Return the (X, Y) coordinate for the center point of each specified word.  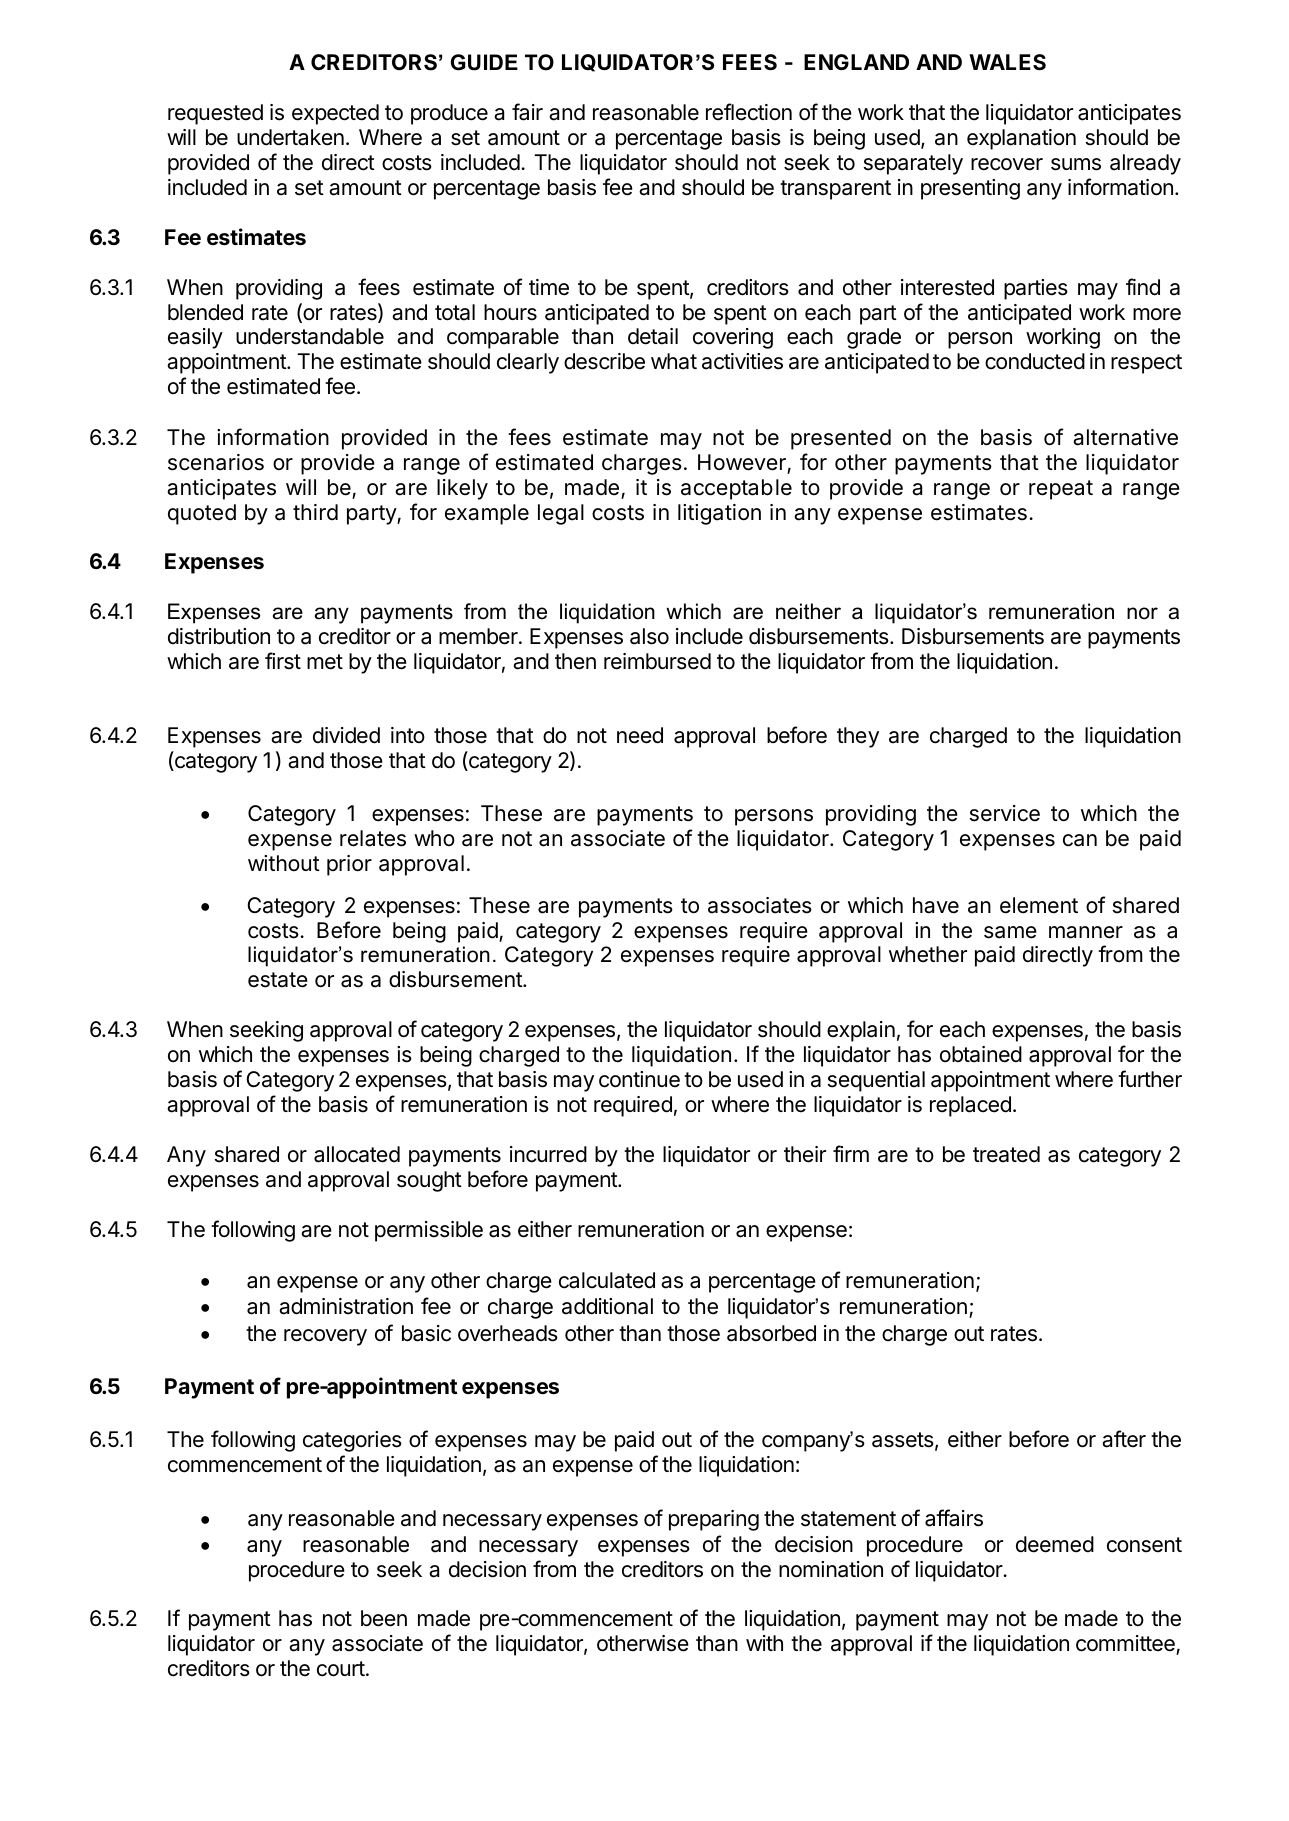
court (341, 1669)
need (640, 735)
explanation (1021, 139)
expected (335, 114)
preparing (714, 1520)
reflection (749, 112)
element (1039, 905)
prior (349, 865)
